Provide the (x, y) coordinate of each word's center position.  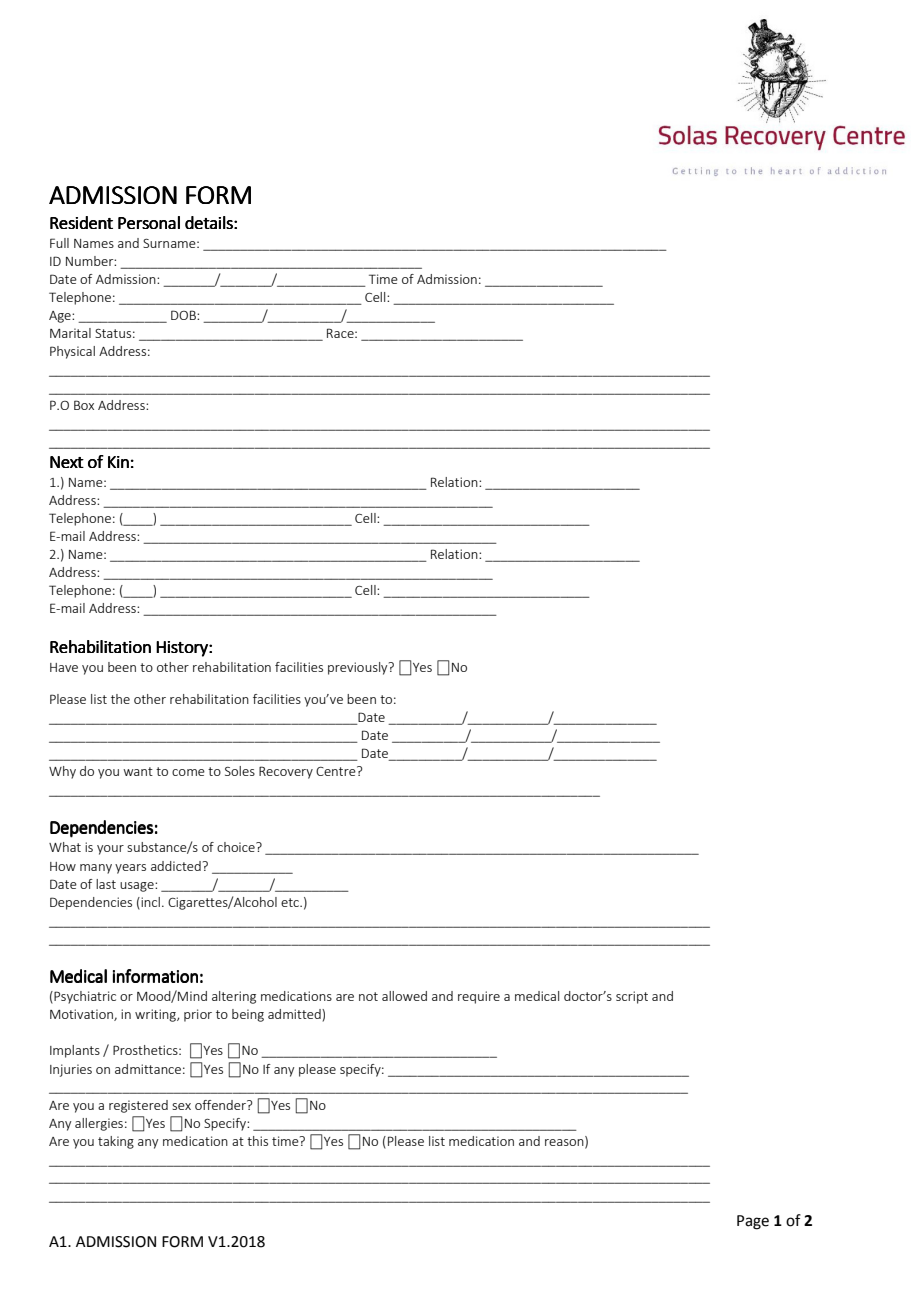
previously (359, 668)
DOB (184, 315)
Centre (337, 771)
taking (116, 1142)
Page (753, 1222)
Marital (70, 333)
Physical (72, 352)
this (257, 1141)
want (138, 771)
